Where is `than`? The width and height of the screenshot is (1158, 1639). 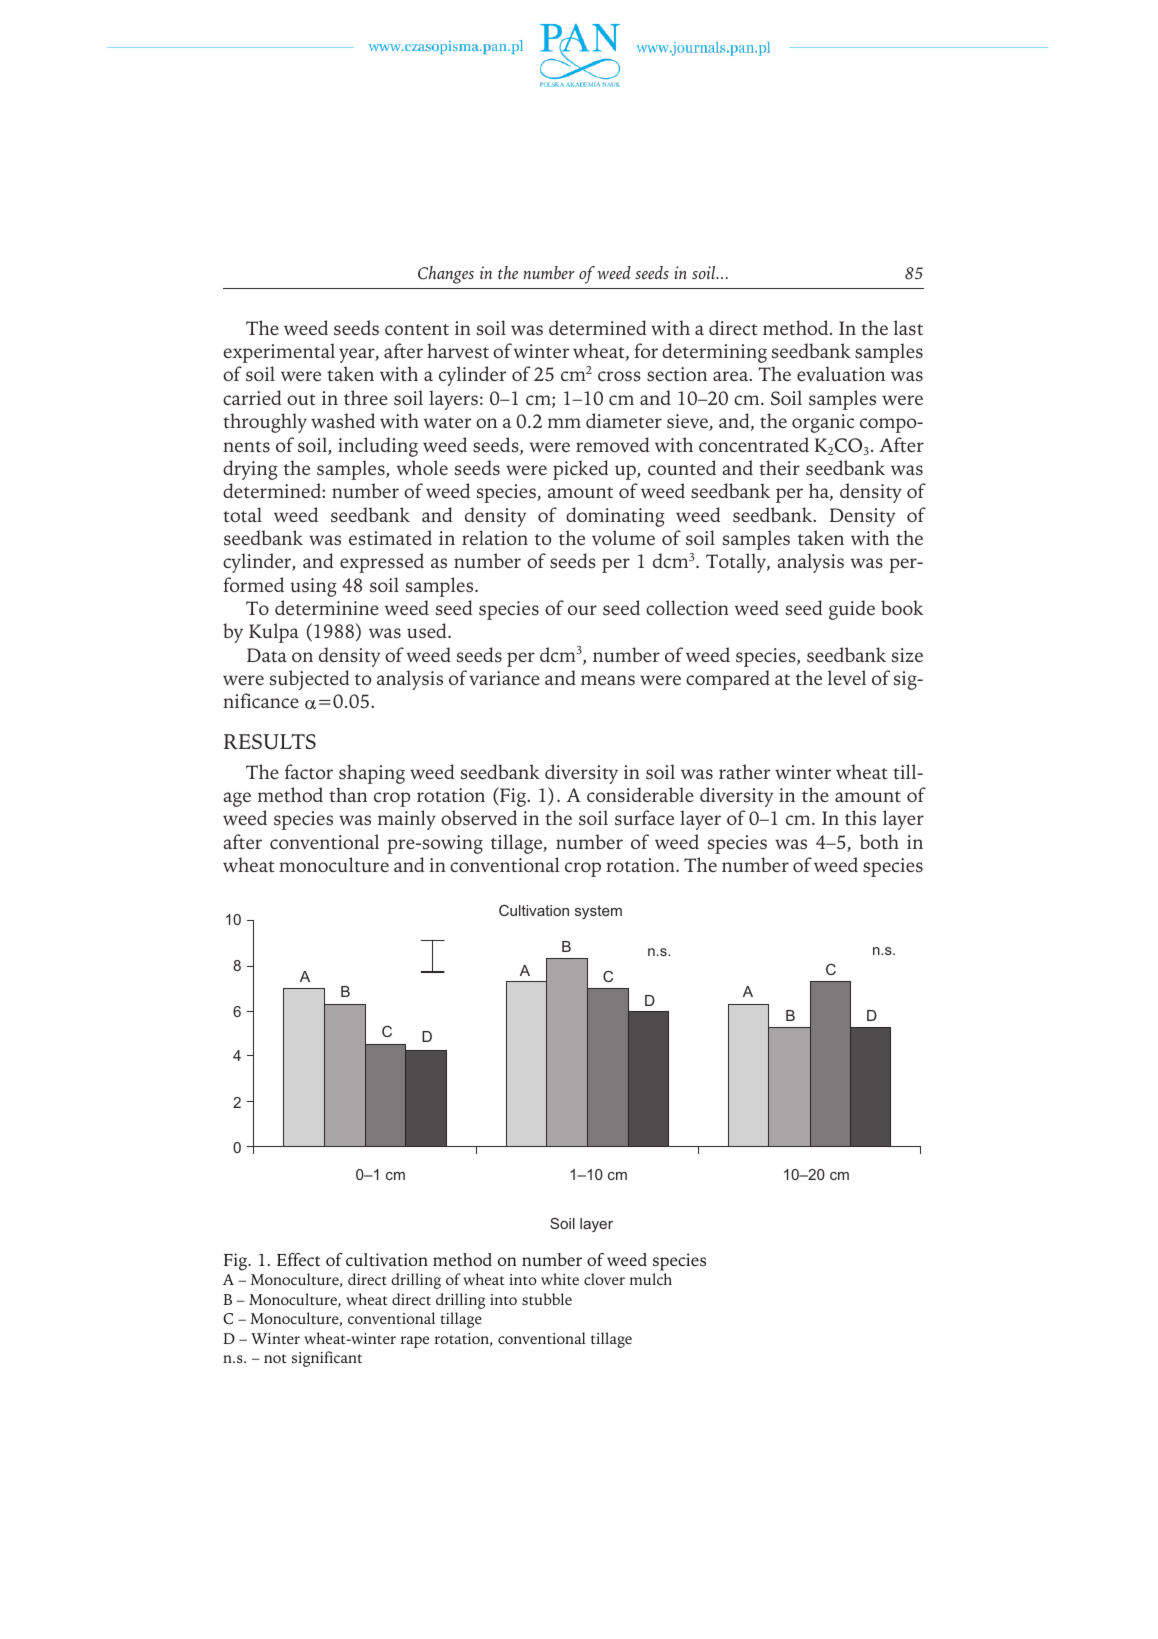
than is located at coordinates (348, 794).
